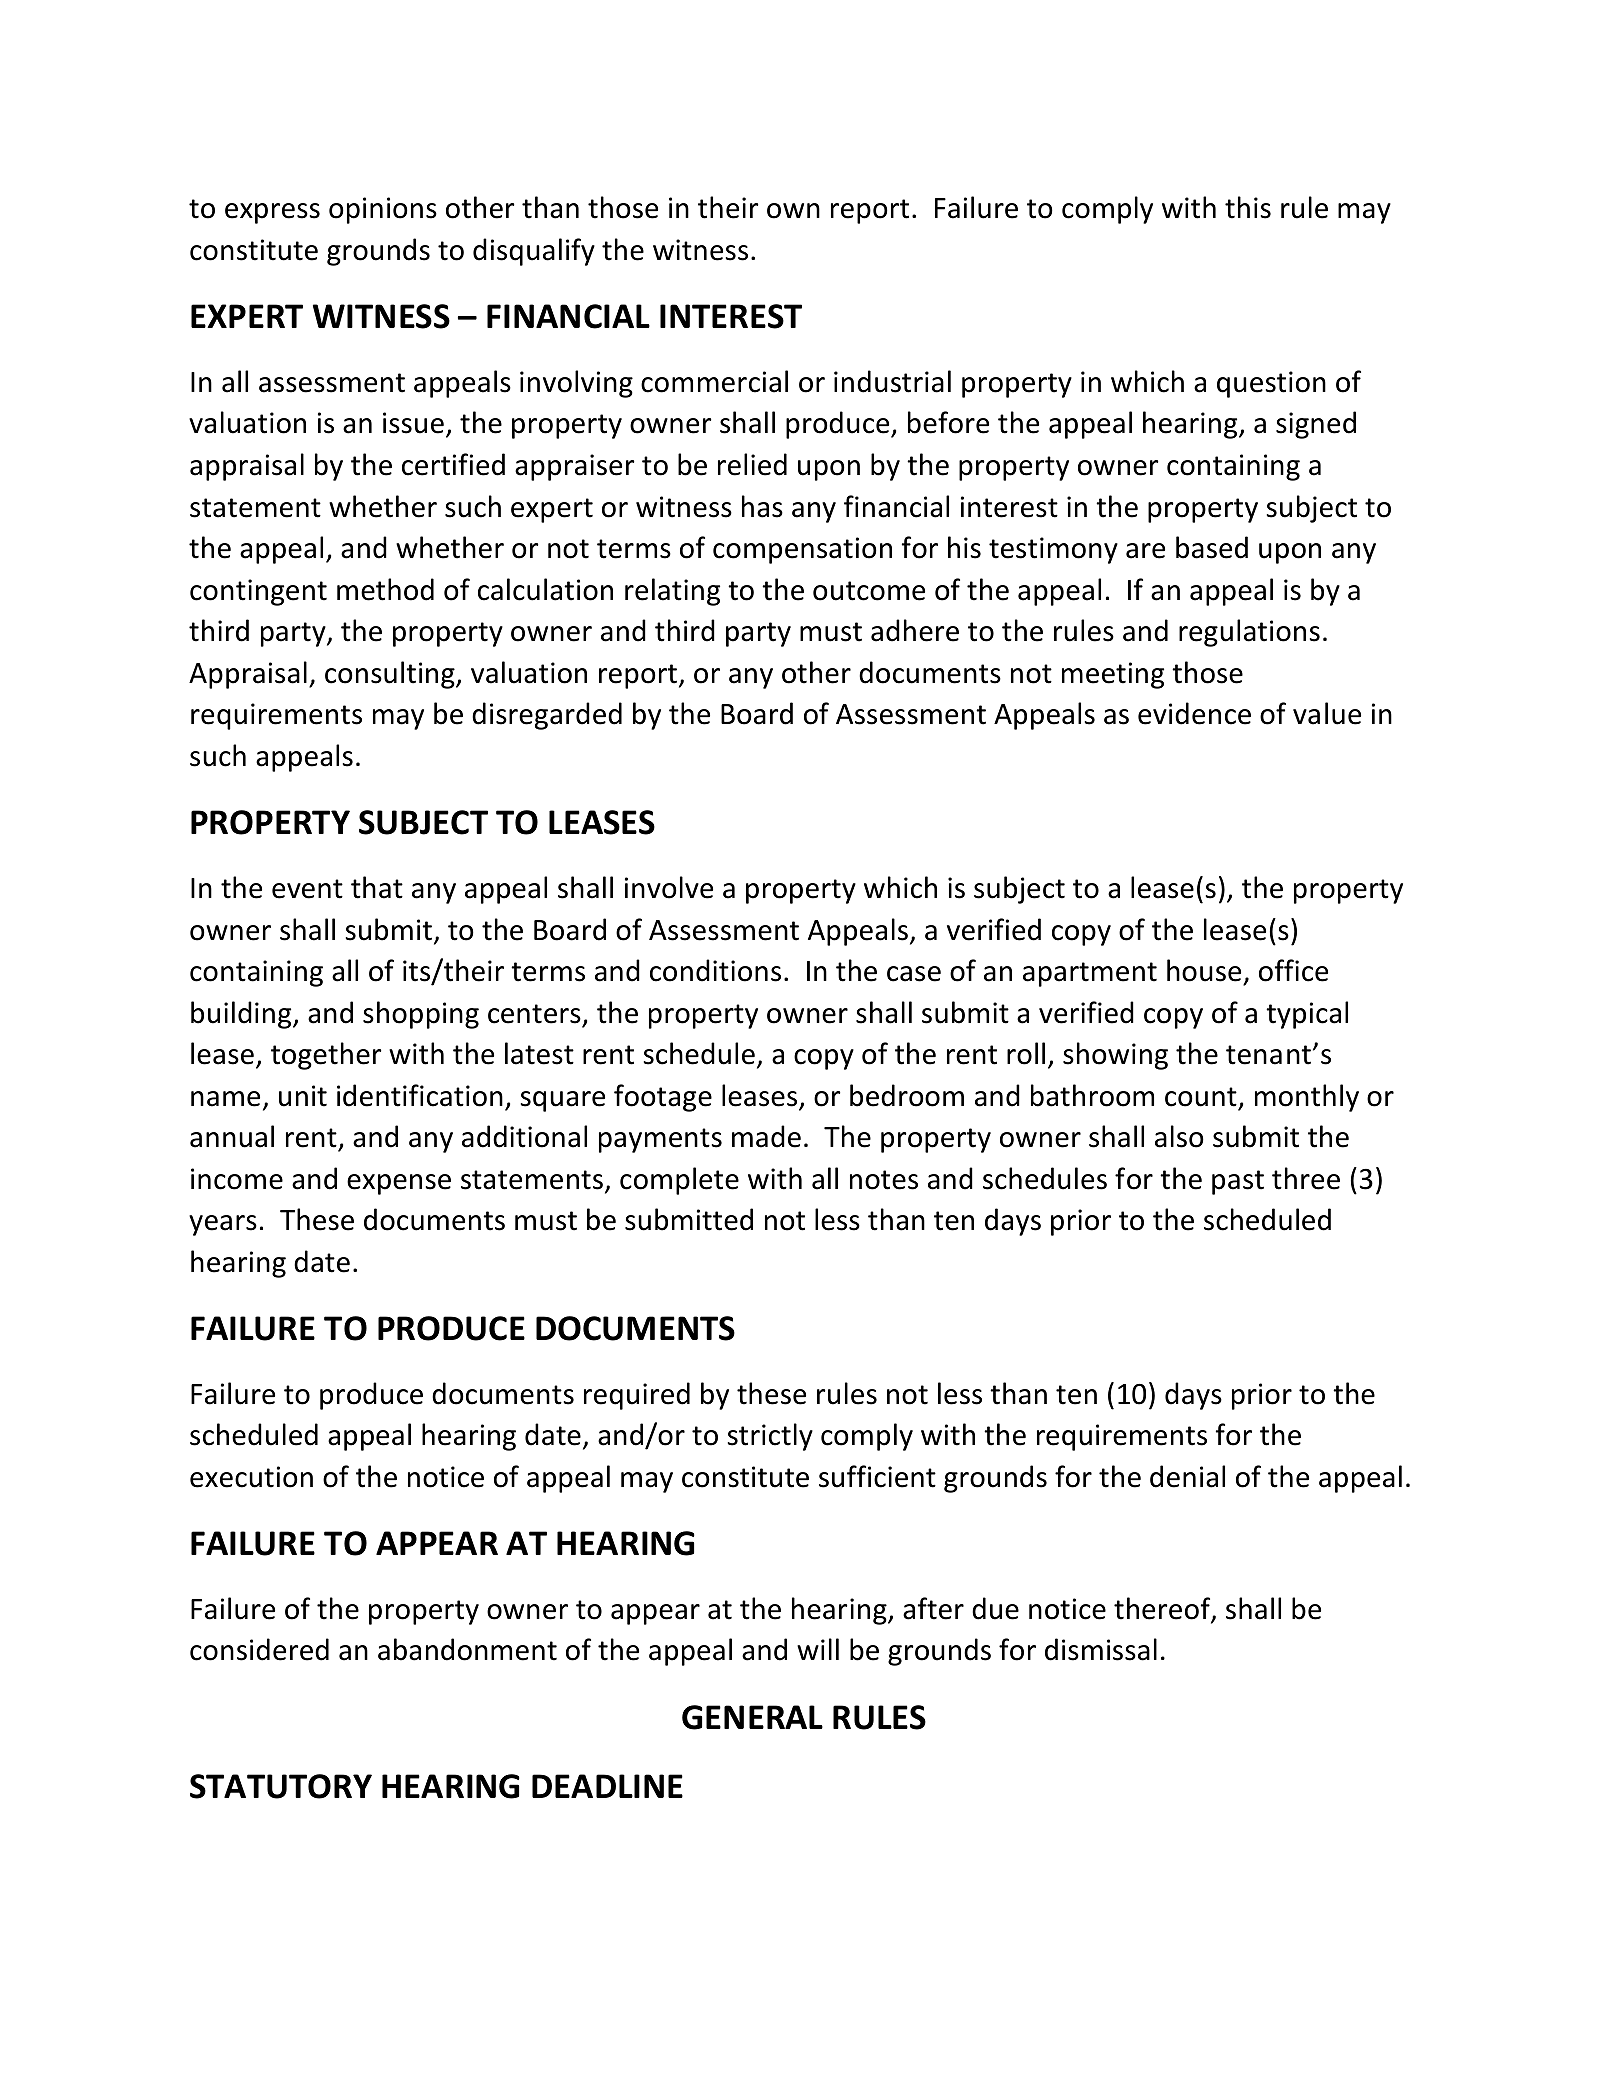 The height and width of the screenshot is (2081, 1608). What do you see at coordinates (714, 381) in the screenshot?
I see `commercial` at bounding box center [714, 381].
